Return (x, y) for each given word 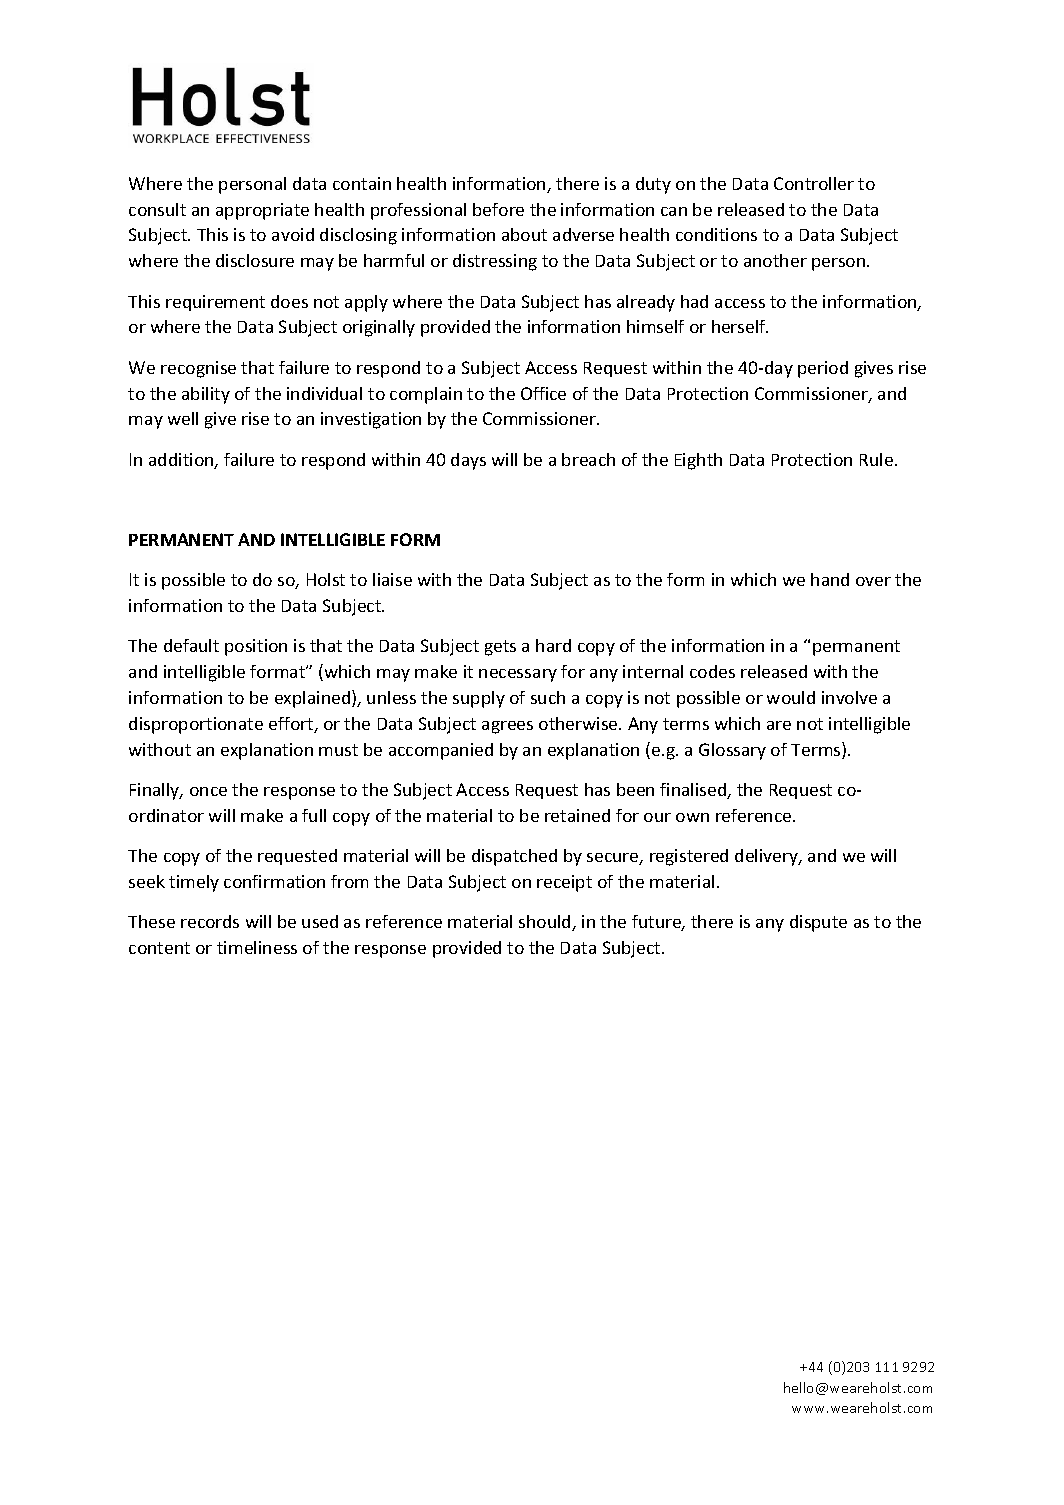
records (210, 921)
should (546, 923)
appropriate (262, 211)
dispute (818, 923)
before (498, 209)
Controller (814, 183)
